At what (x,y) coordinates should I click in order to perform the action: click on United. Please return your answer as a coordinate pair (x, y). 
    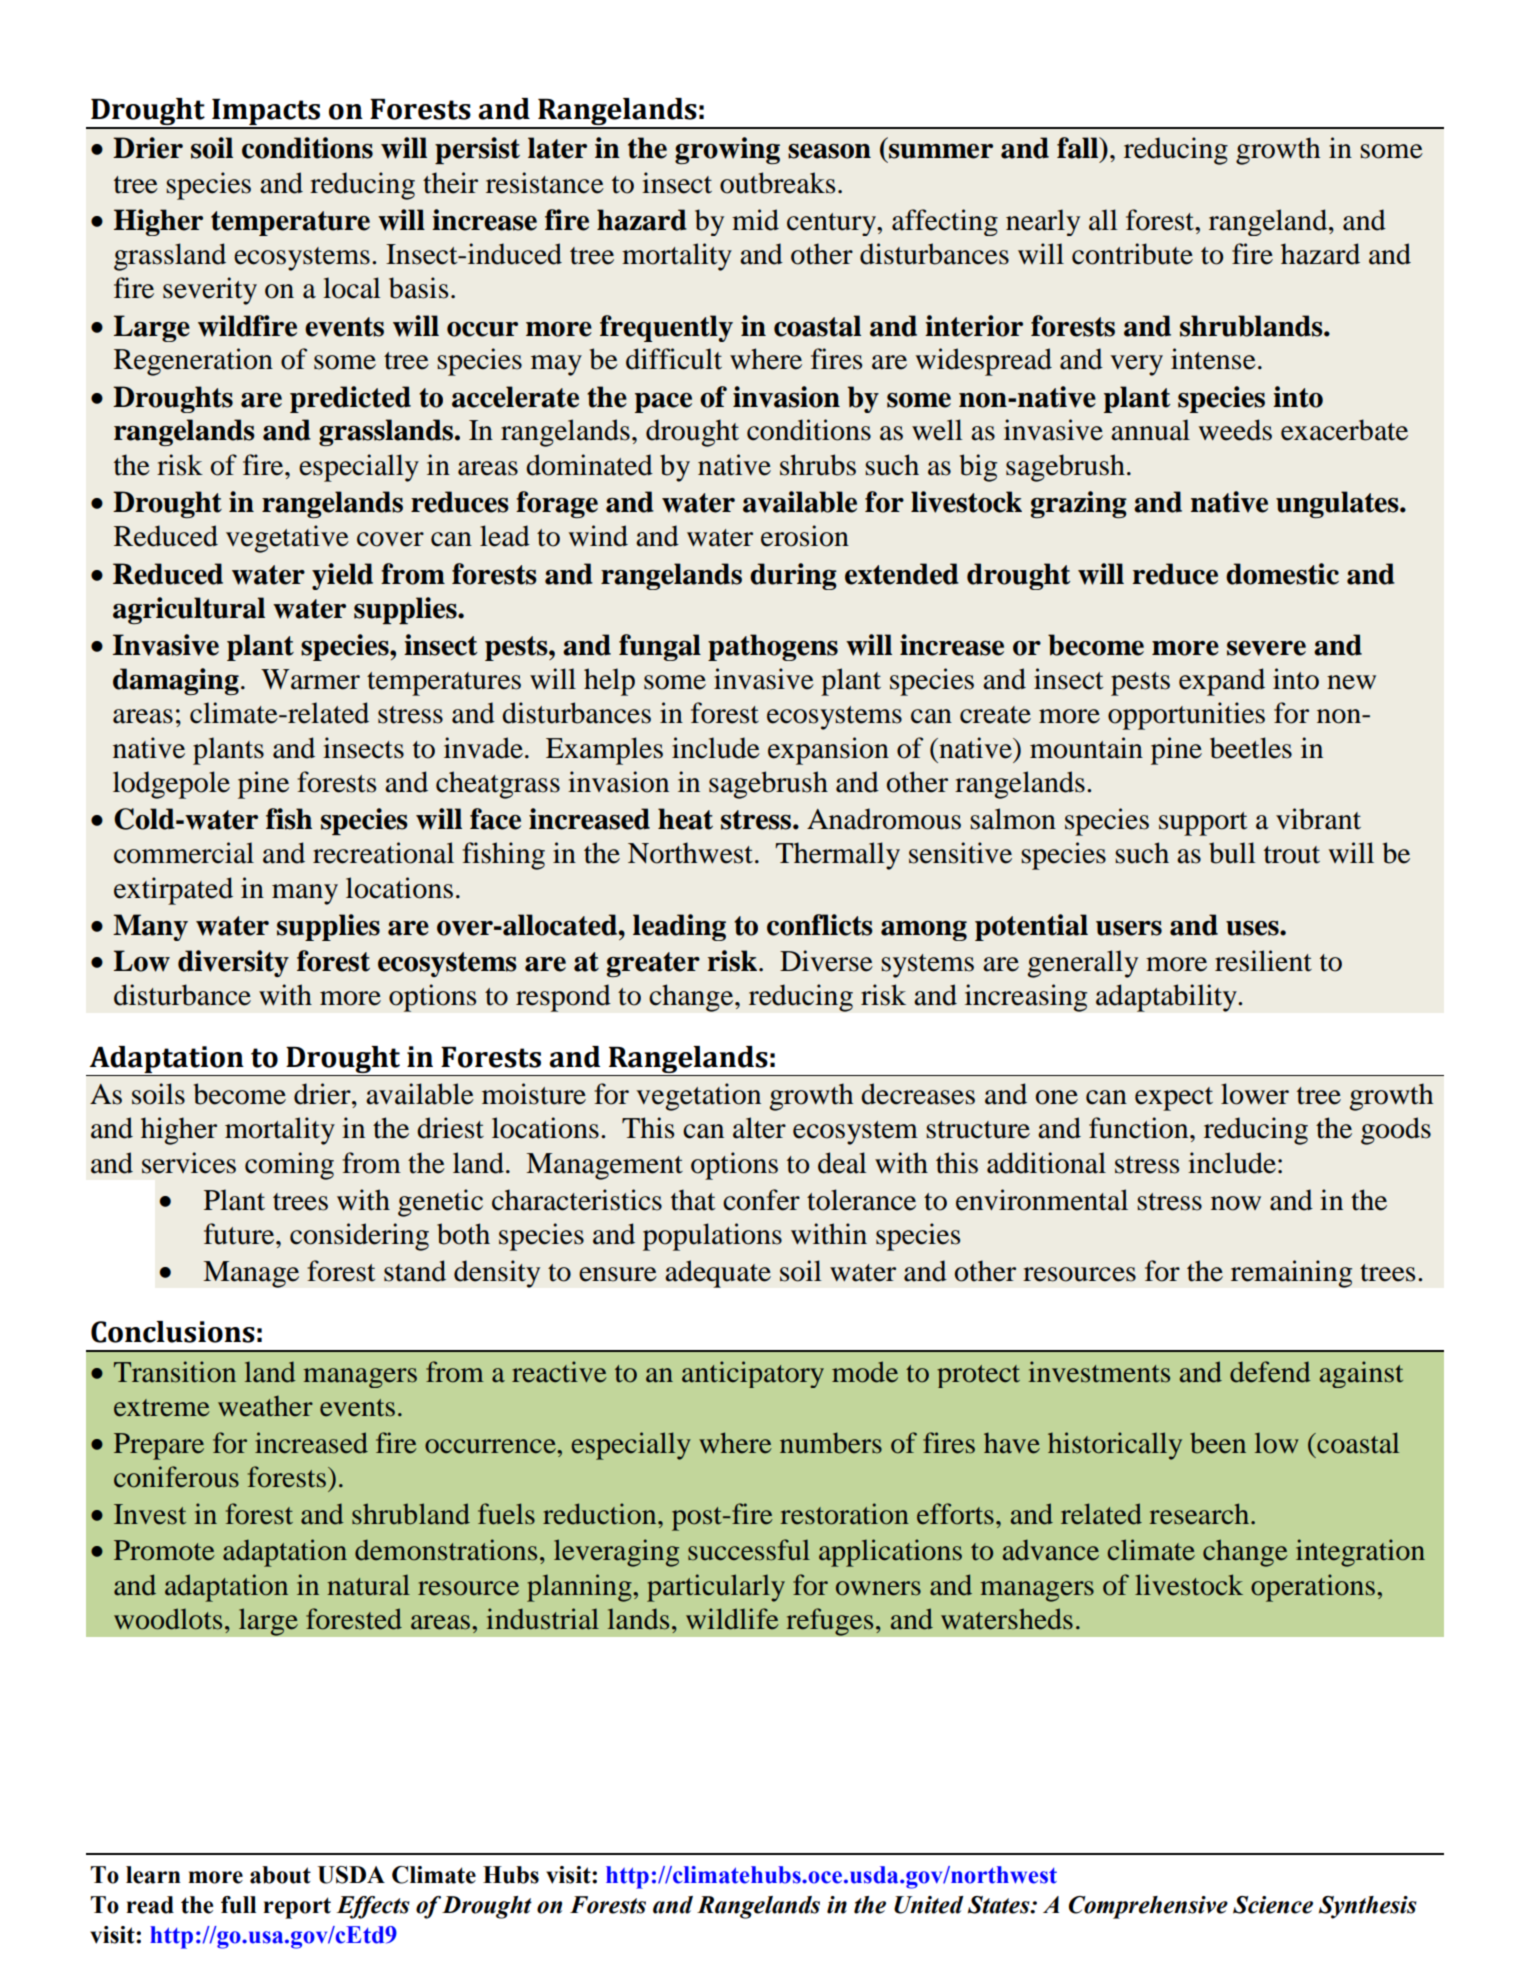
    Looking at the image, I should click on (928, 1905).
